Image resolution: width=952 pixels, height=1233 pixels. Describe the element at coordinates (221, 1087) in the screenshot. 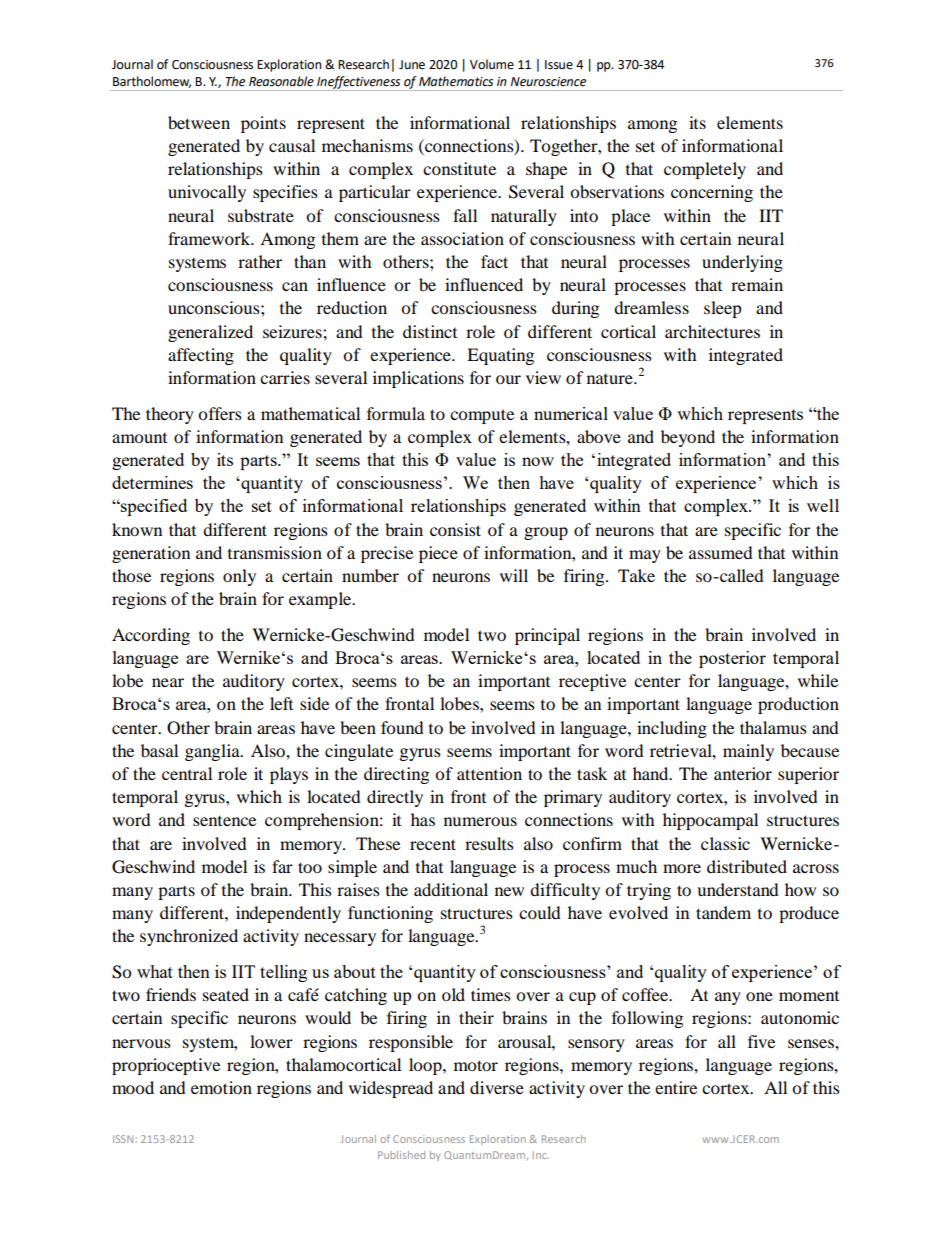

I see `emotion` at that location.
